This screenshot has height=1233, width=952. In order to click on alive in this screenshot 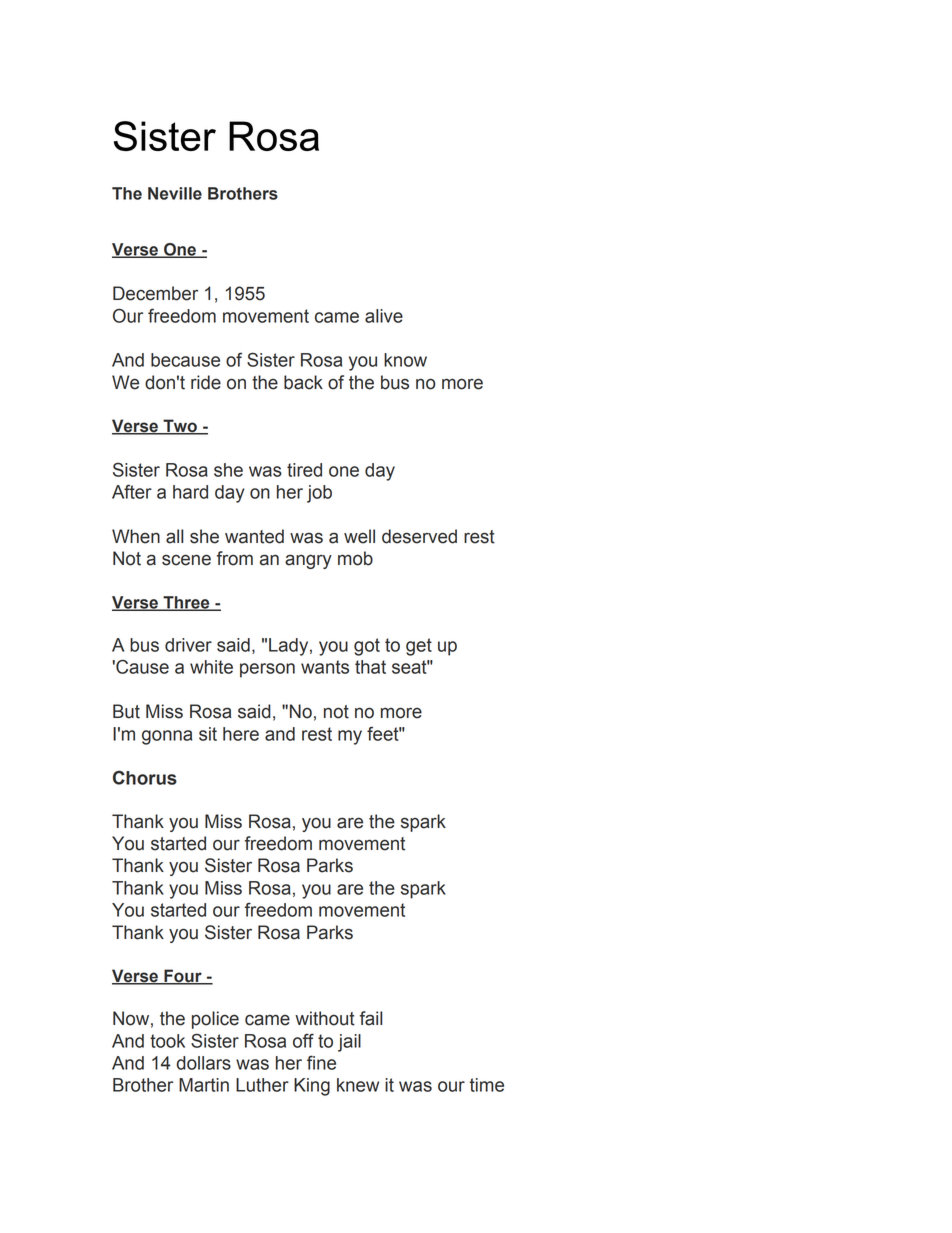, I will do `click(384, 316)`.
